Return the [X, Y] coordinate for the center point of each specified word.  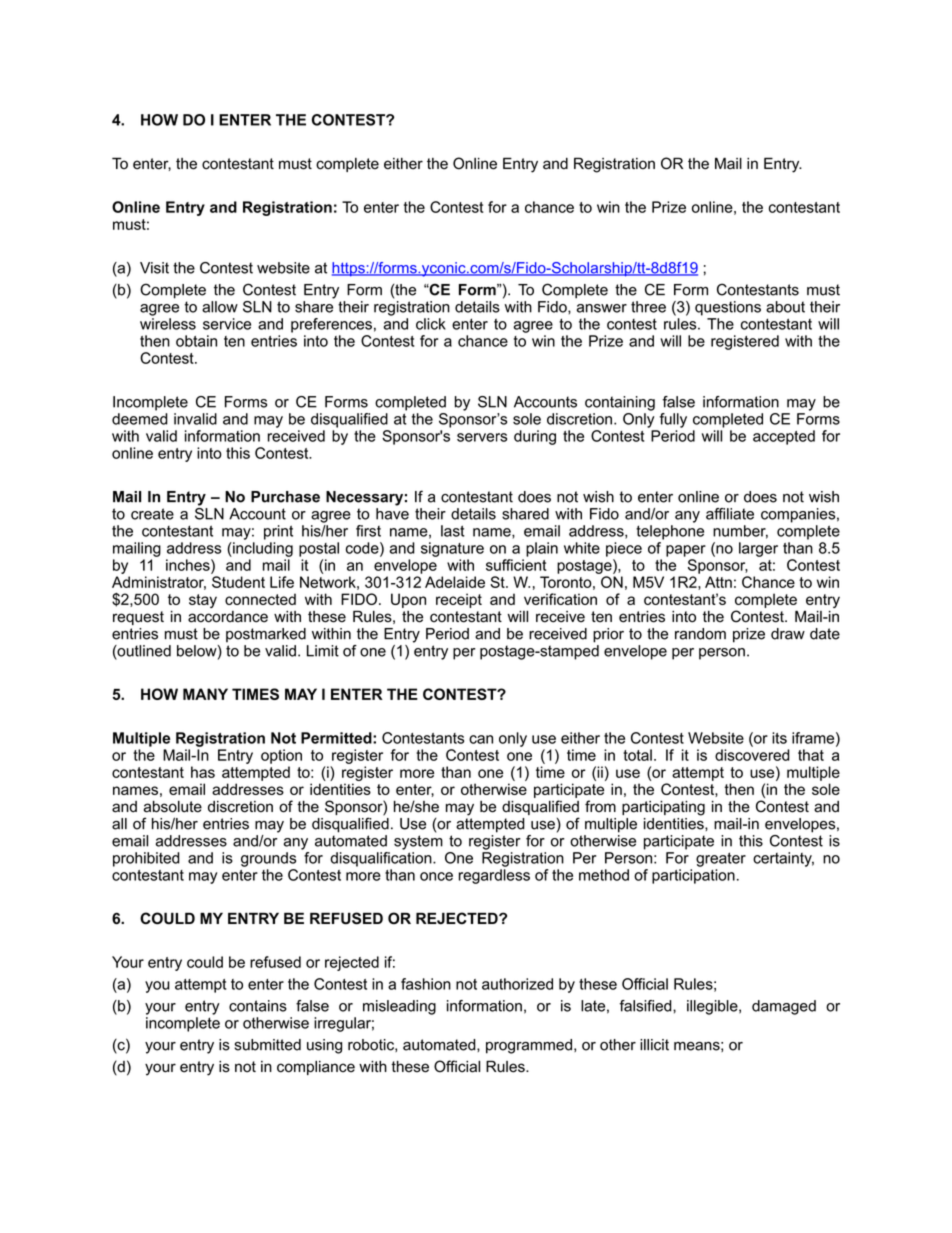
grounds [268, 859]
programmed [529, 1046]
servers [482, 437]
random [700, 634]
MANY [205, 694]
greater [721, 859]
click [431, 324]
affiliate [730, 514]
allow [220, 307]
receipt [459, 600]
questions [728, 308]
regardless [494, 876]
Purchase [285, 497]
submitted [267, 1045]
